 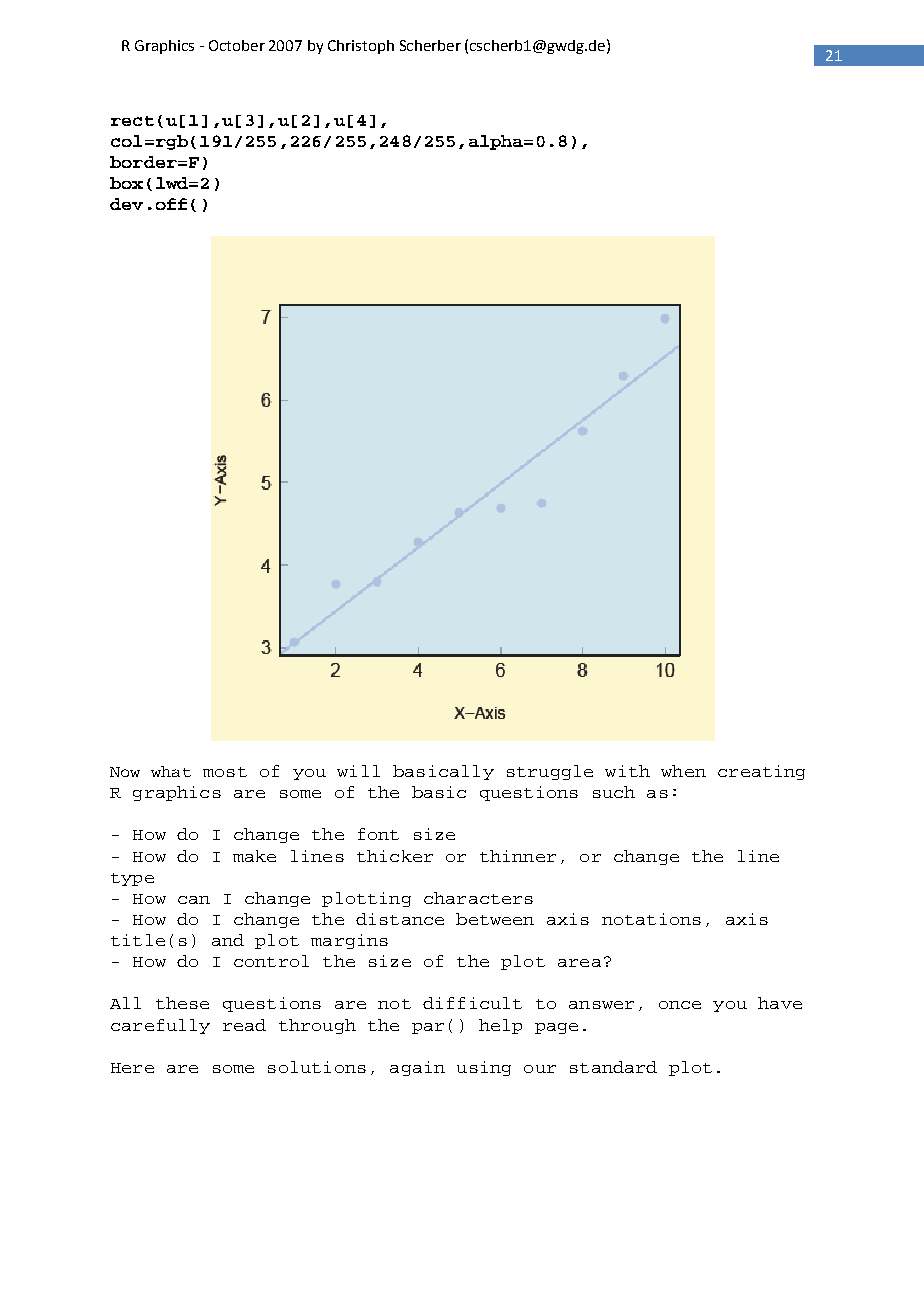 I want to click on struggle, so click(x=550, y=772).
